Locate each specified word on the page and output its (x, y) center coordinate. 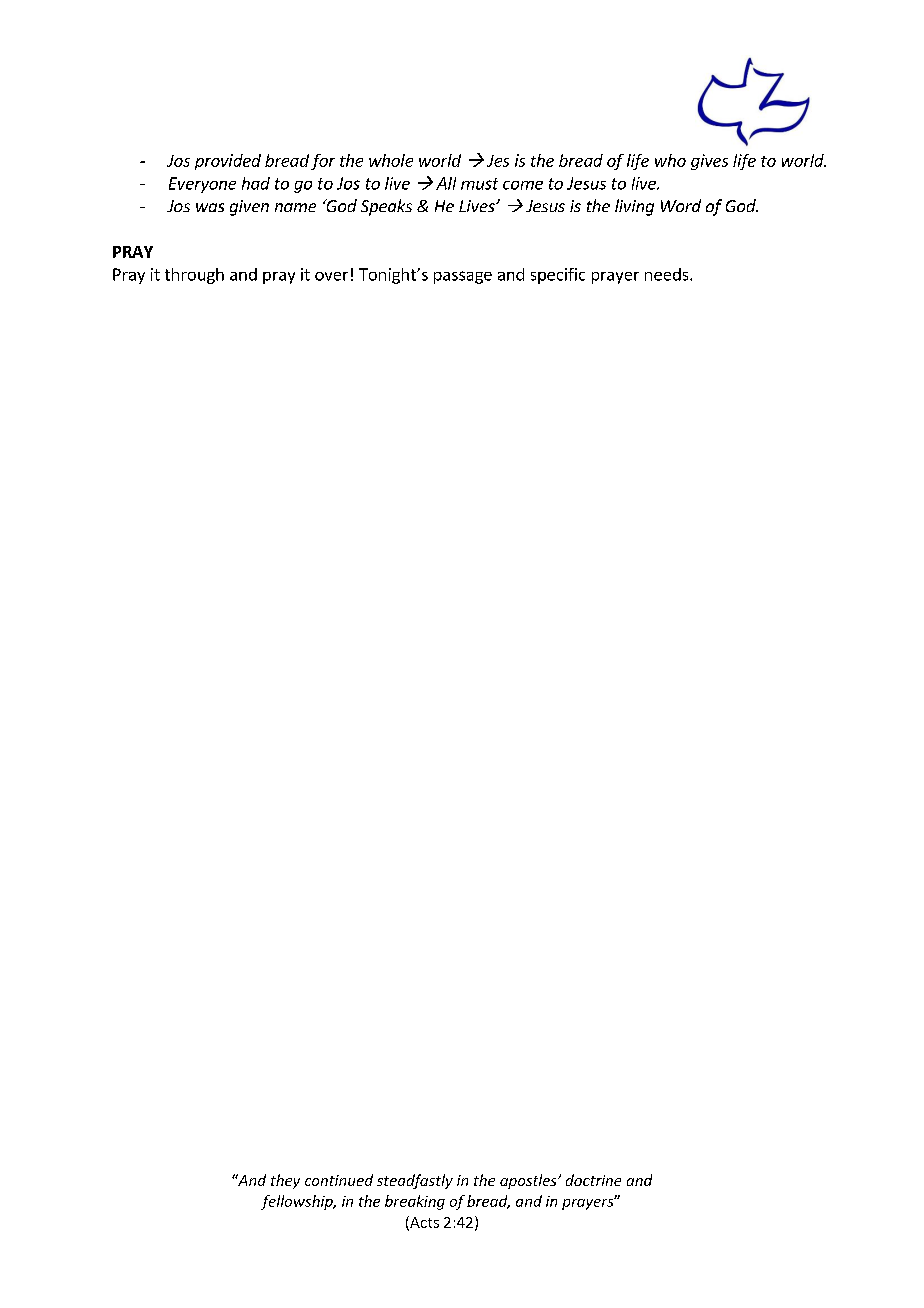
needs (668, 274)
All (446, 183)
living (634, 207)
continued (339, 1180)
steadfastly (415, 1181)
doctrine (593, 1180)
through (194, 276)
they (285, 1181)
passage (463, 277)
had (256, 183)
